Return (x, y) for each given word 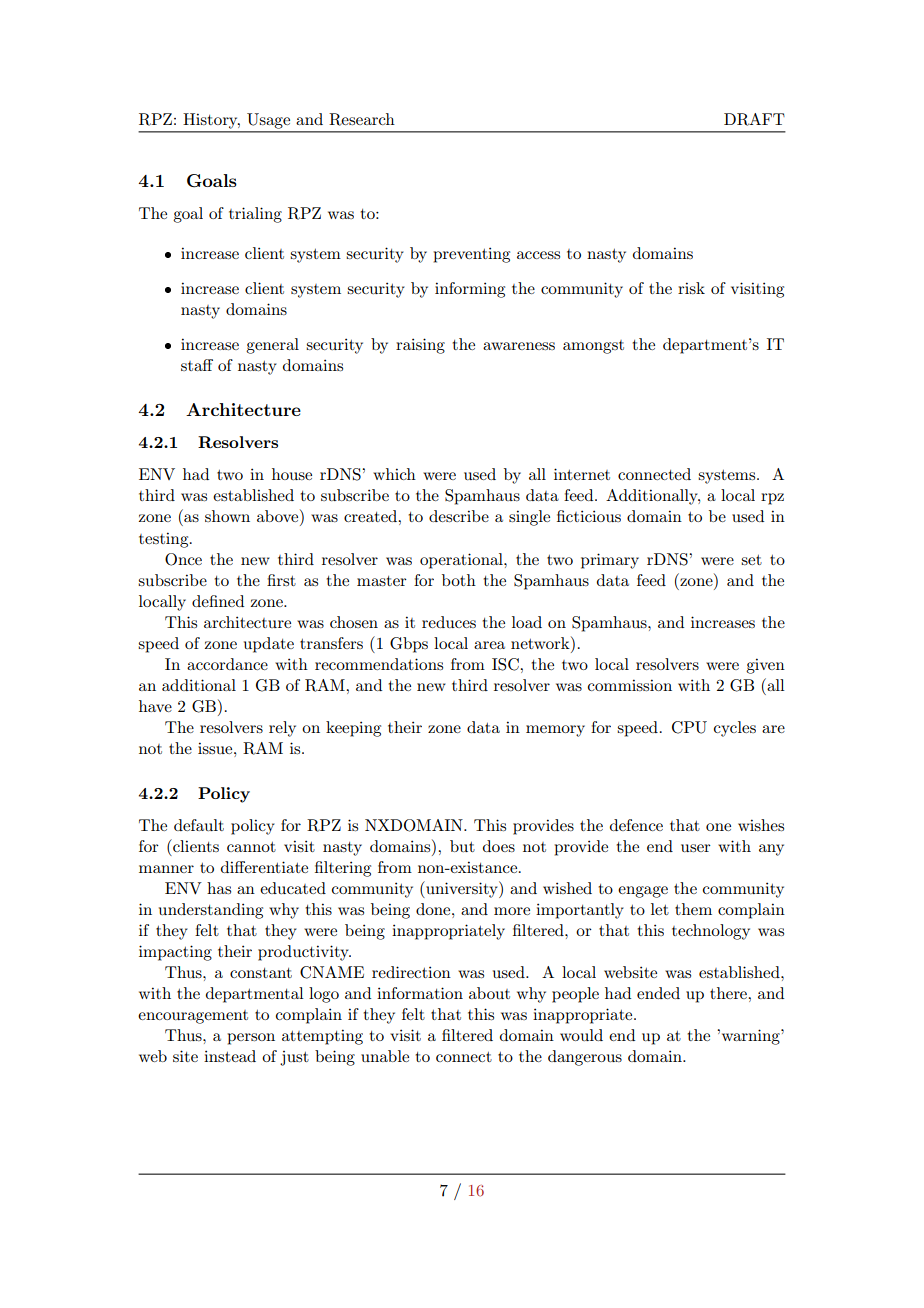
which (394, 474)
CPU (689, 727)
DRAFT (754, 119)
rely (282, 729)
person (251, 1039)
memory (555, 731)
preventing (471, 255)
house (292, 474)
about (489, 993)
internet (582, 474)
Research (362, 119)
